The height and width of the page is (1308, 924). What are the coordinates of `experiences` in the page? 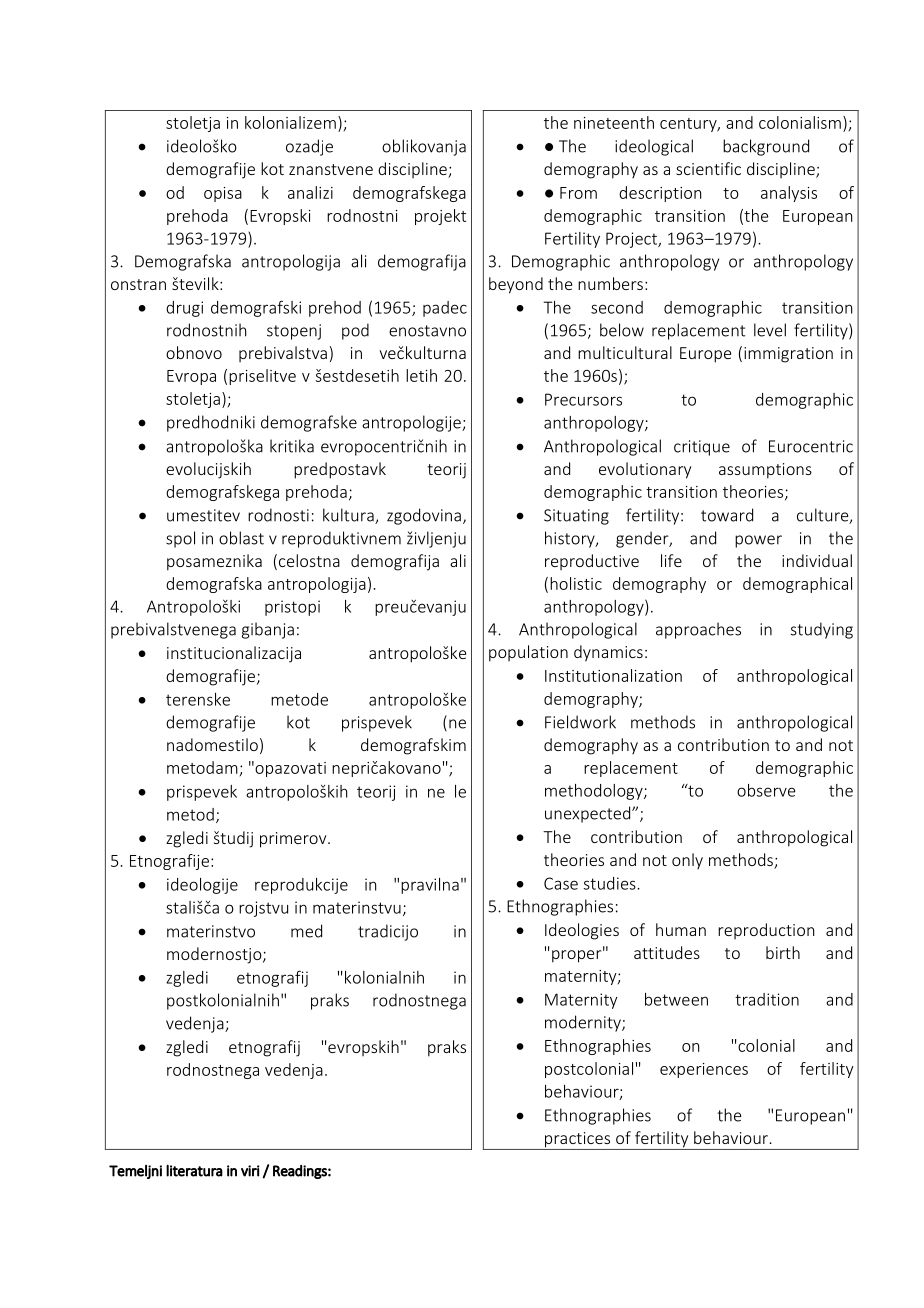 It's located at (704, 1070).
